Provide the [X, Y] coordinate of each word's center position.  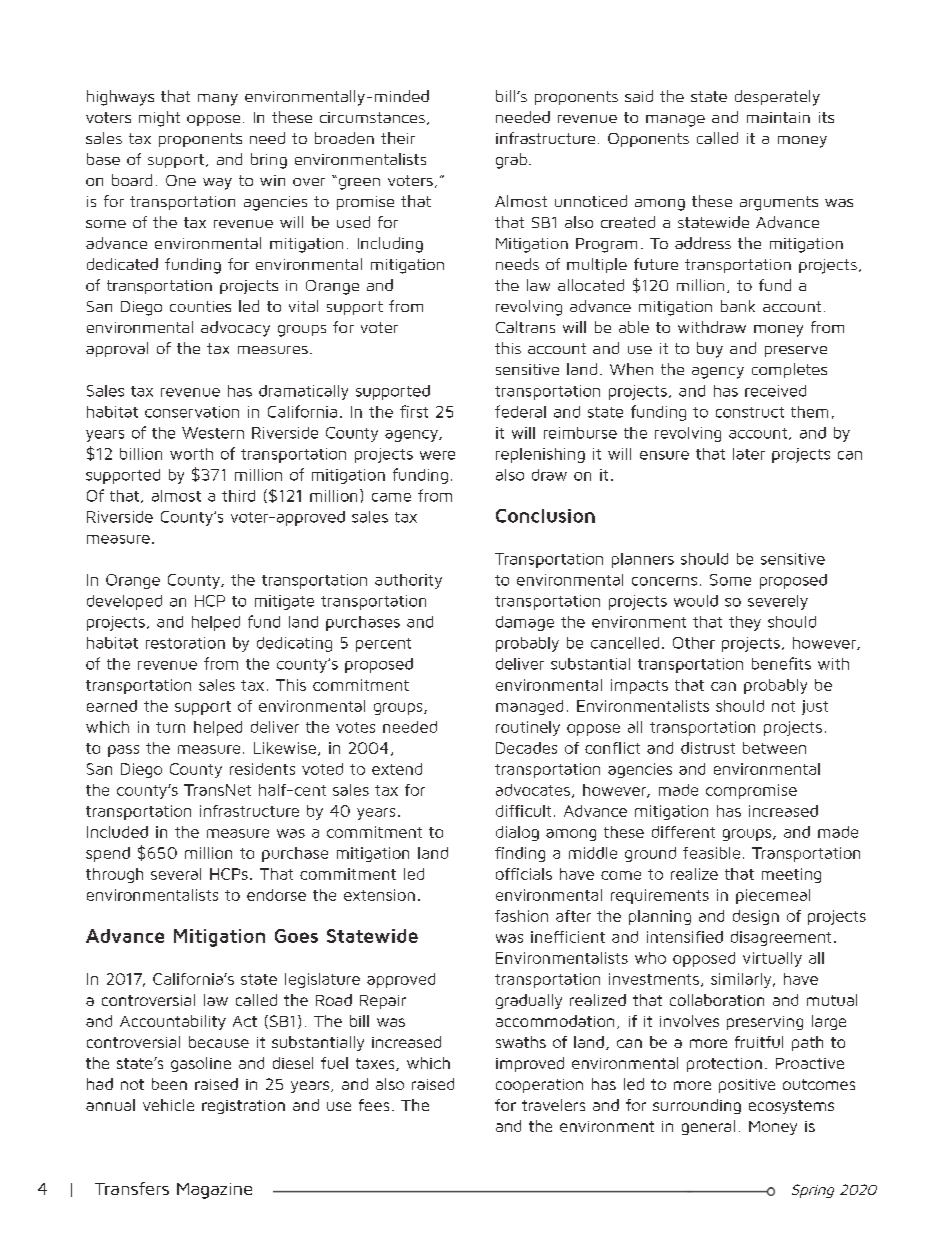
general [708, 1127]
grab [511, 161]
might [159, 119]
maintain [778, 117]
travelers [553, 1105]
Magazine [214, 1191]
